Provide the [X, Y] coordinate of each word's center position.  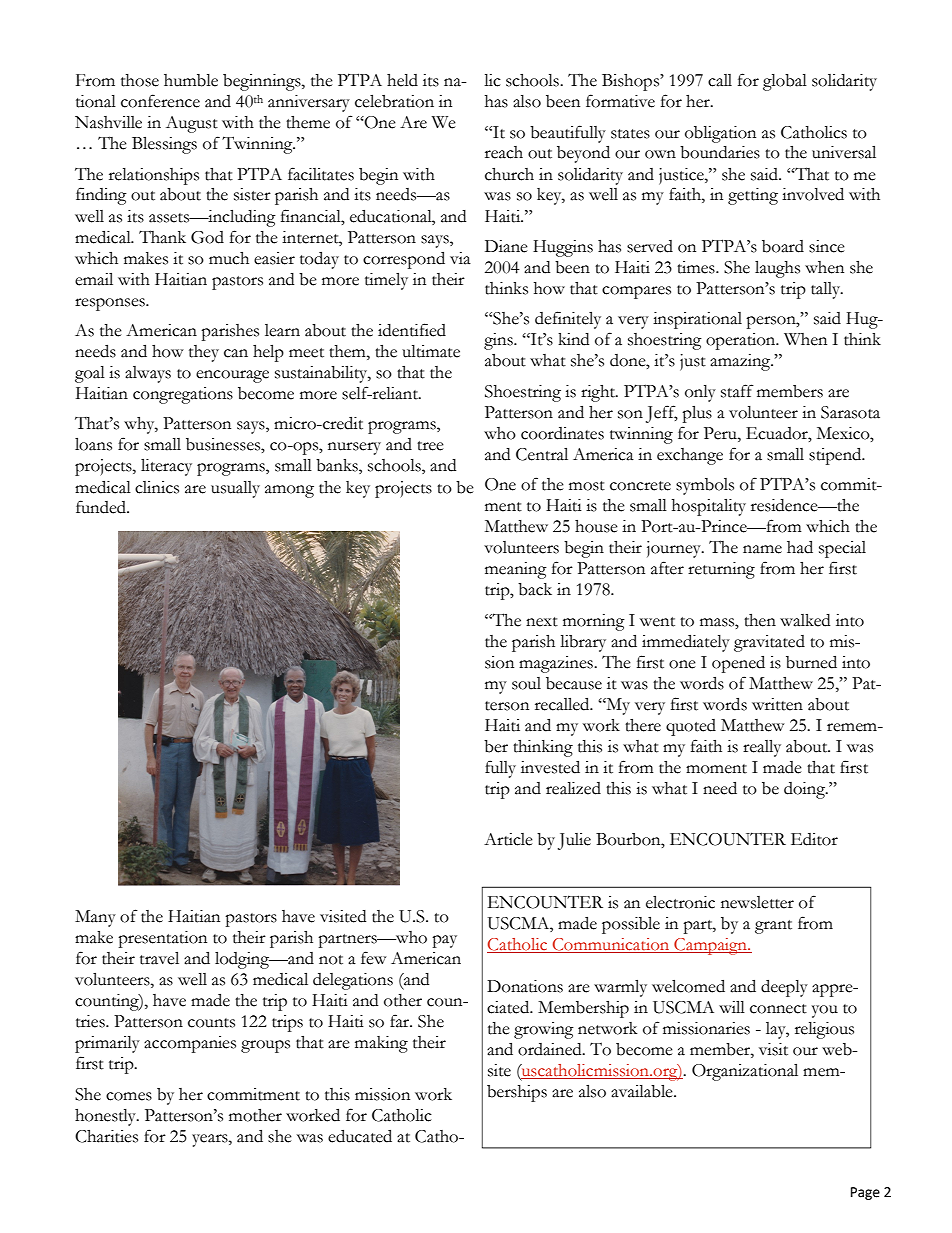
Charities [106, 1136]
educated [360, 1136]
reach [504, 152]
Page [865, 1193]
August [192, 124]
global [785, 82]
